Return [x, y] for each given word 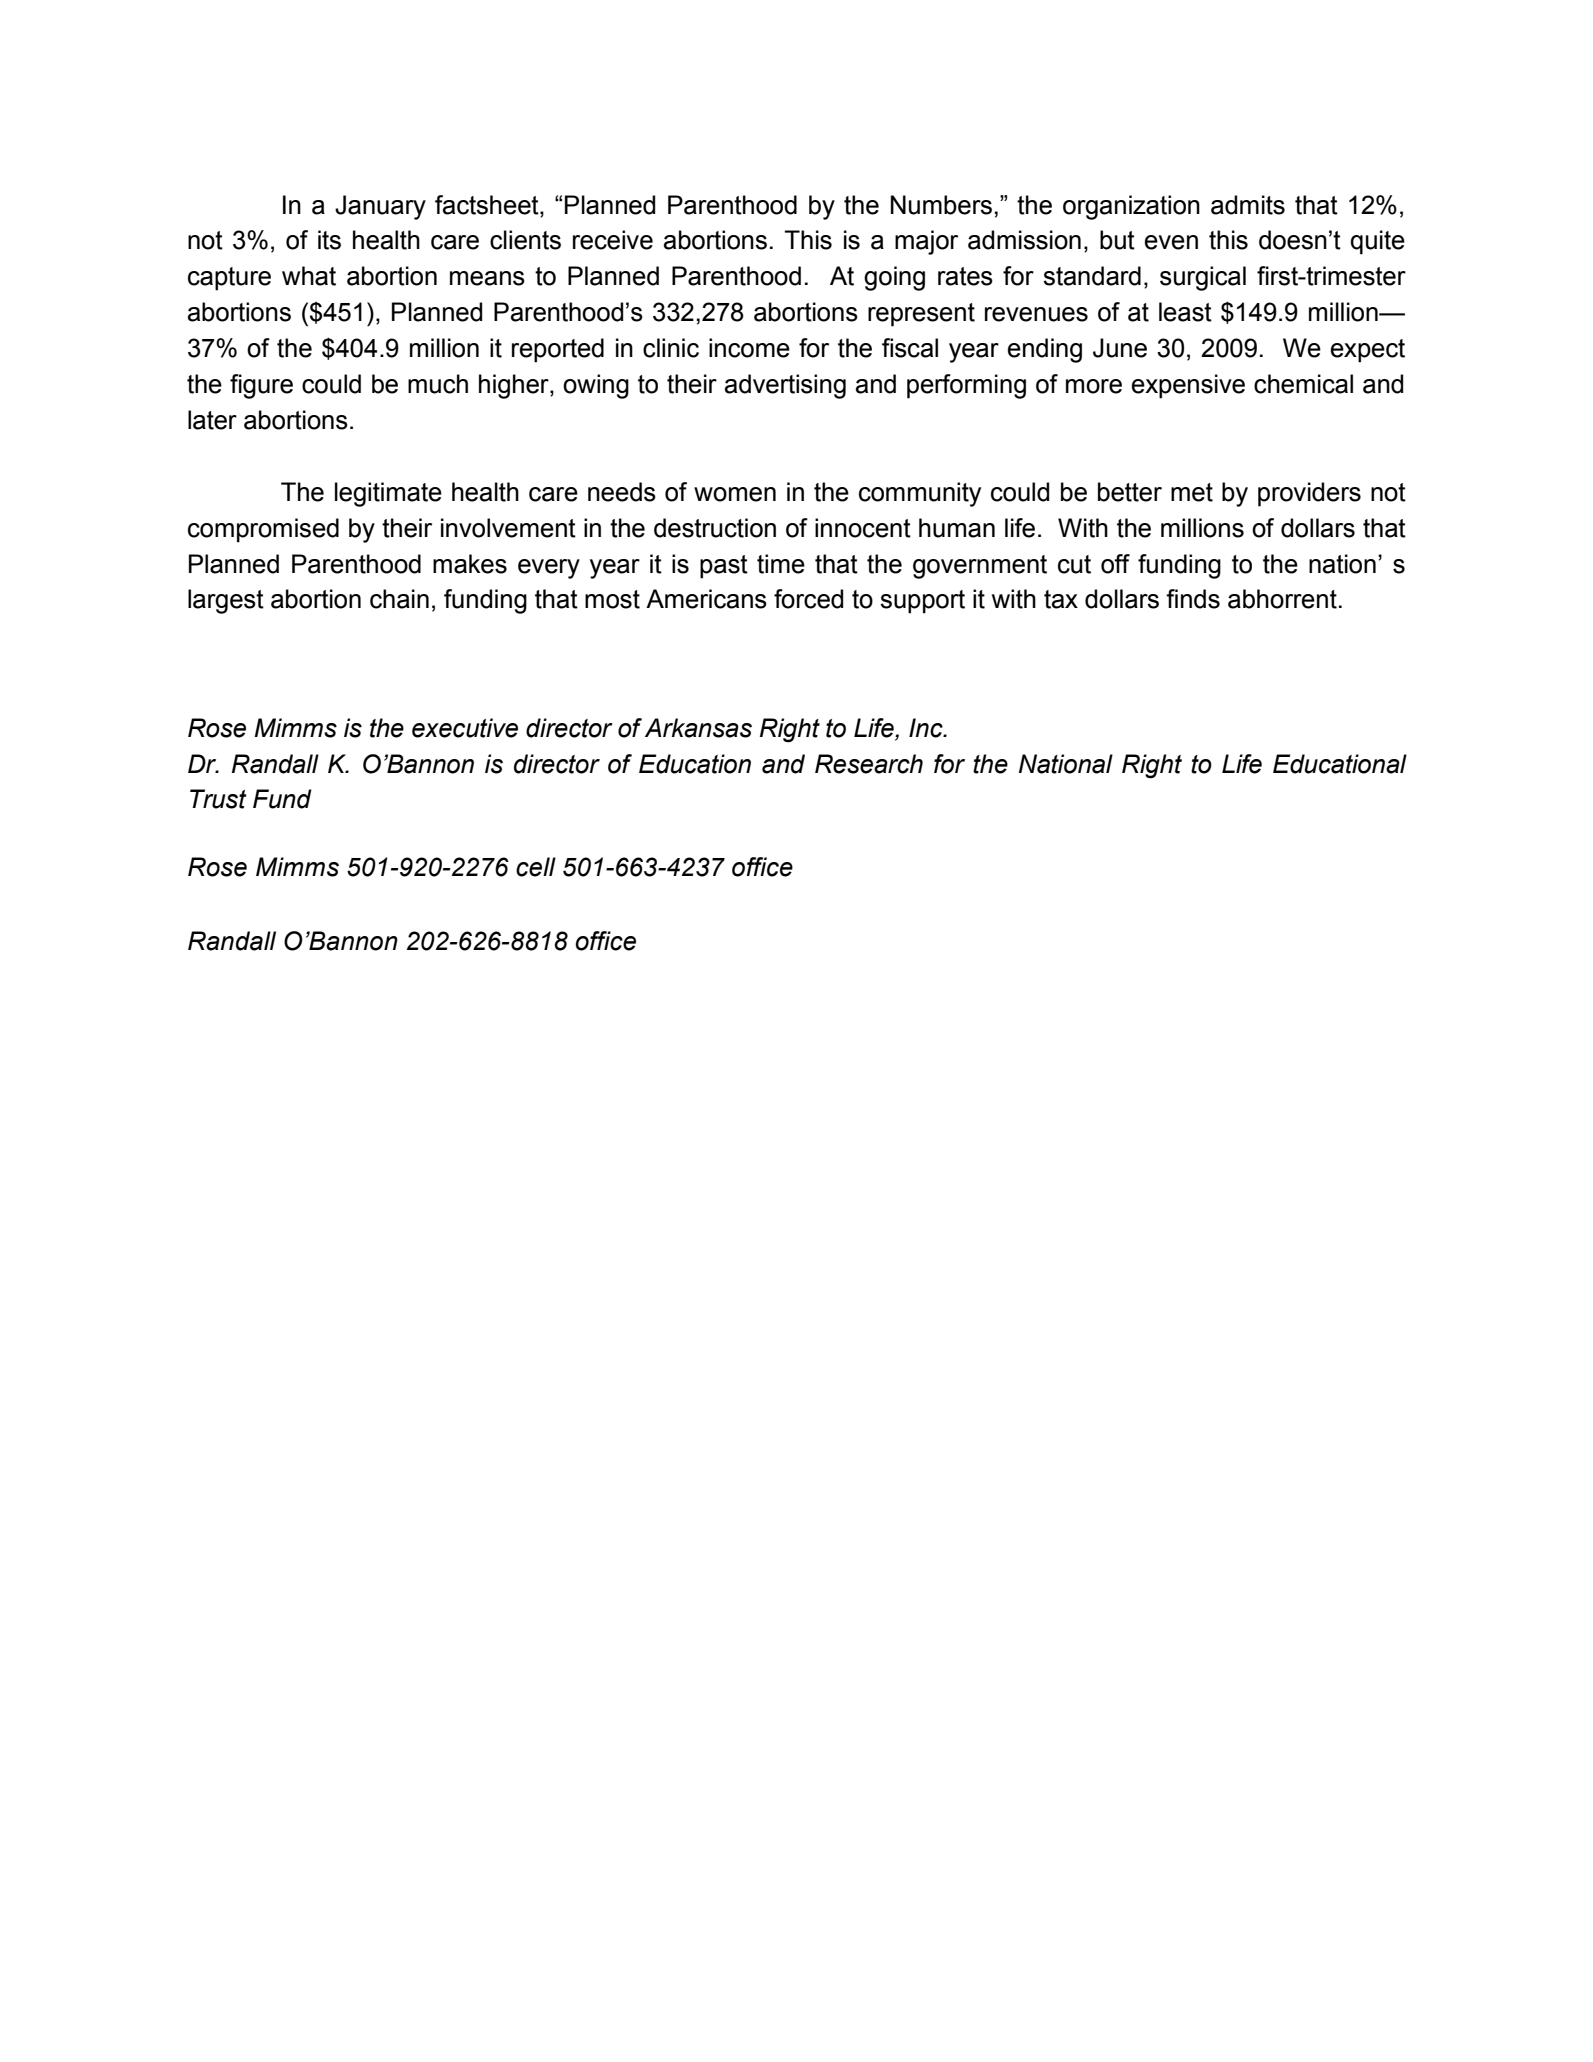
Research [869, 764]
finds [1193, 599]
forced [808, 599]
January [380, 207]
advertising [785, 386]
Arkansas [698, 728]
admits [1248, 205]
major [926, 242]
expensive [1188, 386]
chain [399, 599]
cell [536, 867]
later [212, 420]
